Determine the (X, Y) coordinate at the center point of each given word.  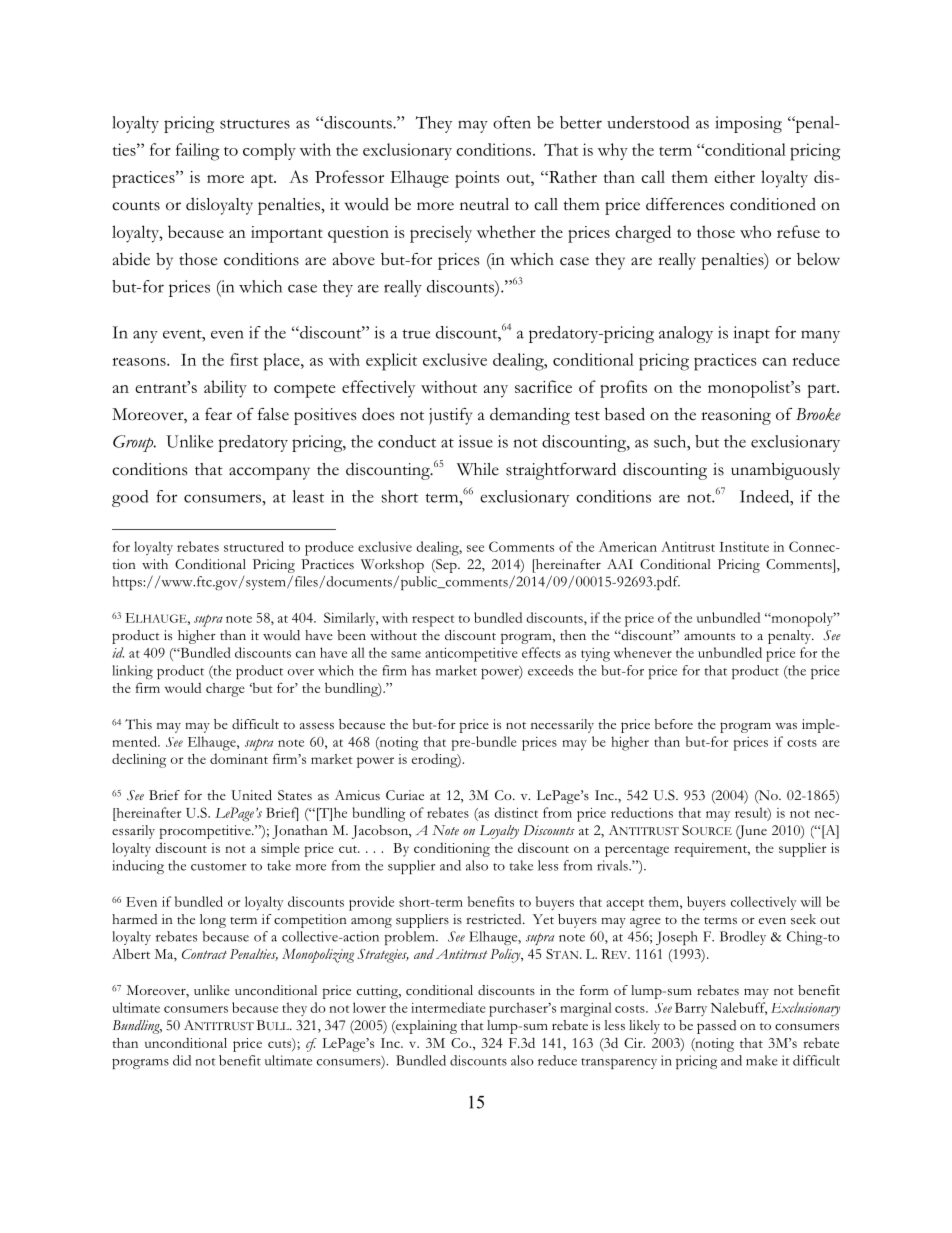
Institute (744, 547)
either (734, 176)
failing (198, 152)
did (182, 1060)
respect (433, 621)
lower (369, 1007)
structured (254, 546)
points (477, 179)
